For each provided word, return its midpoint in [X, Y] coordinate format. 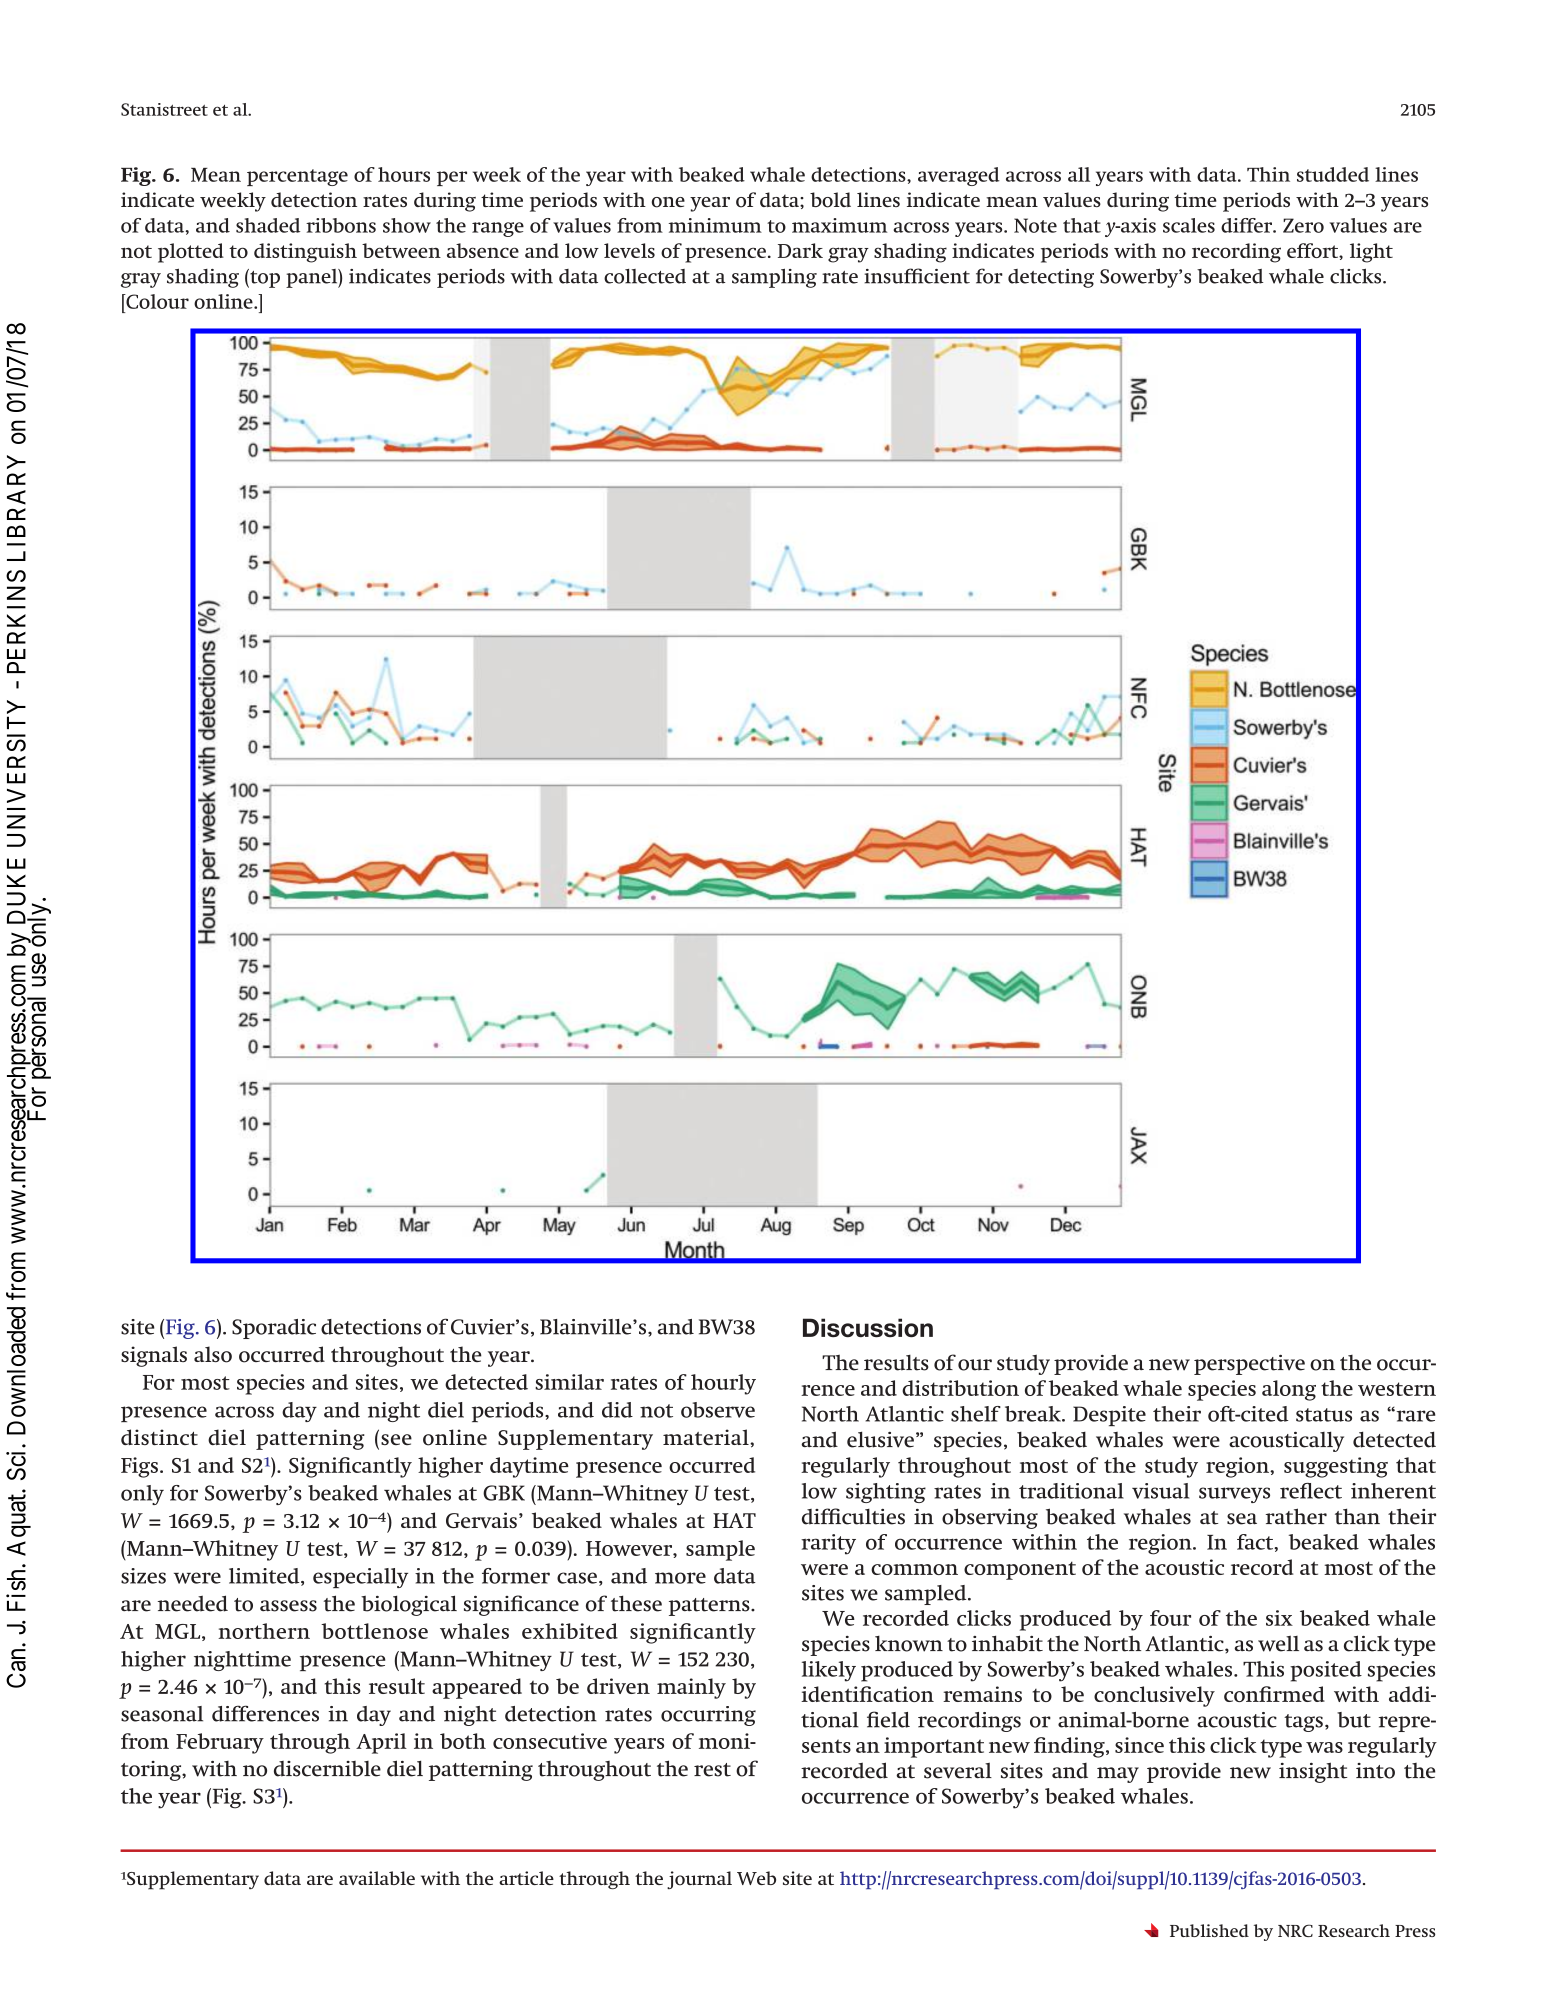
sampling [774, 278]
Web [756, 1878]
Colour [156, 301]
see [396, 1439]
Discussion [868, 1328]
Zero [1303, 225]
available [377, 1878]
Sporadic [274, 1329]
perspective [1249, 1365]
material [707, 1437]
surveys [1234, 1495]
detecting [1051, 278]
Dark [800, 250]
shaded [268, 225]
